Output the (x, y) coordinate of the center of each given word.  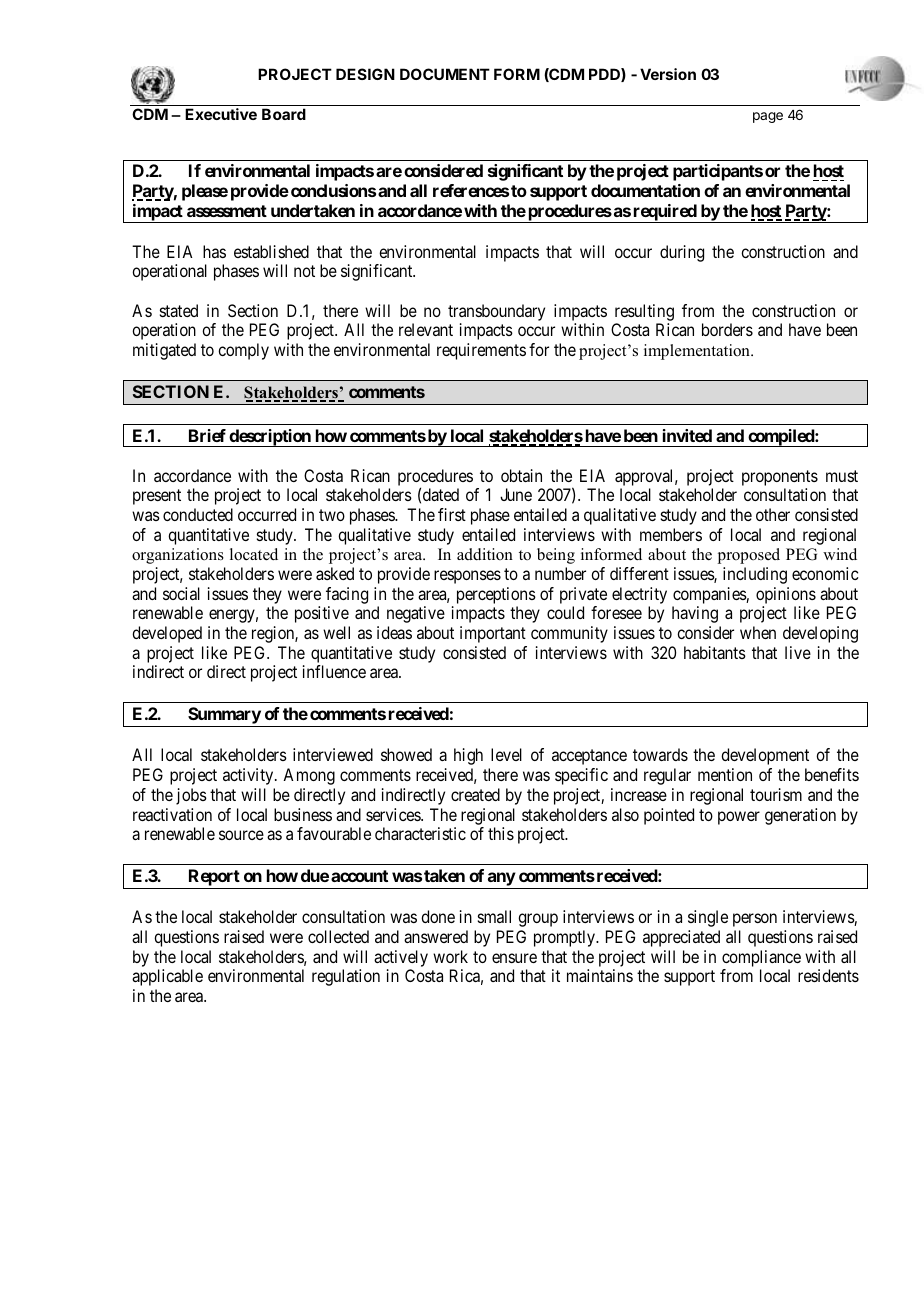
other (773, 514)
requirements (481, 351)
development (765, 756)
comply (243, 351)
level (506, 754)
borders (727, 329)
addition (485, 554)
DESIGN (365, 74)
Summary (224, 717)
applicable (167, 977)
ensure (514, 958)
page (768, 117)
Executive (221, 114)
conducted (198, 514)
